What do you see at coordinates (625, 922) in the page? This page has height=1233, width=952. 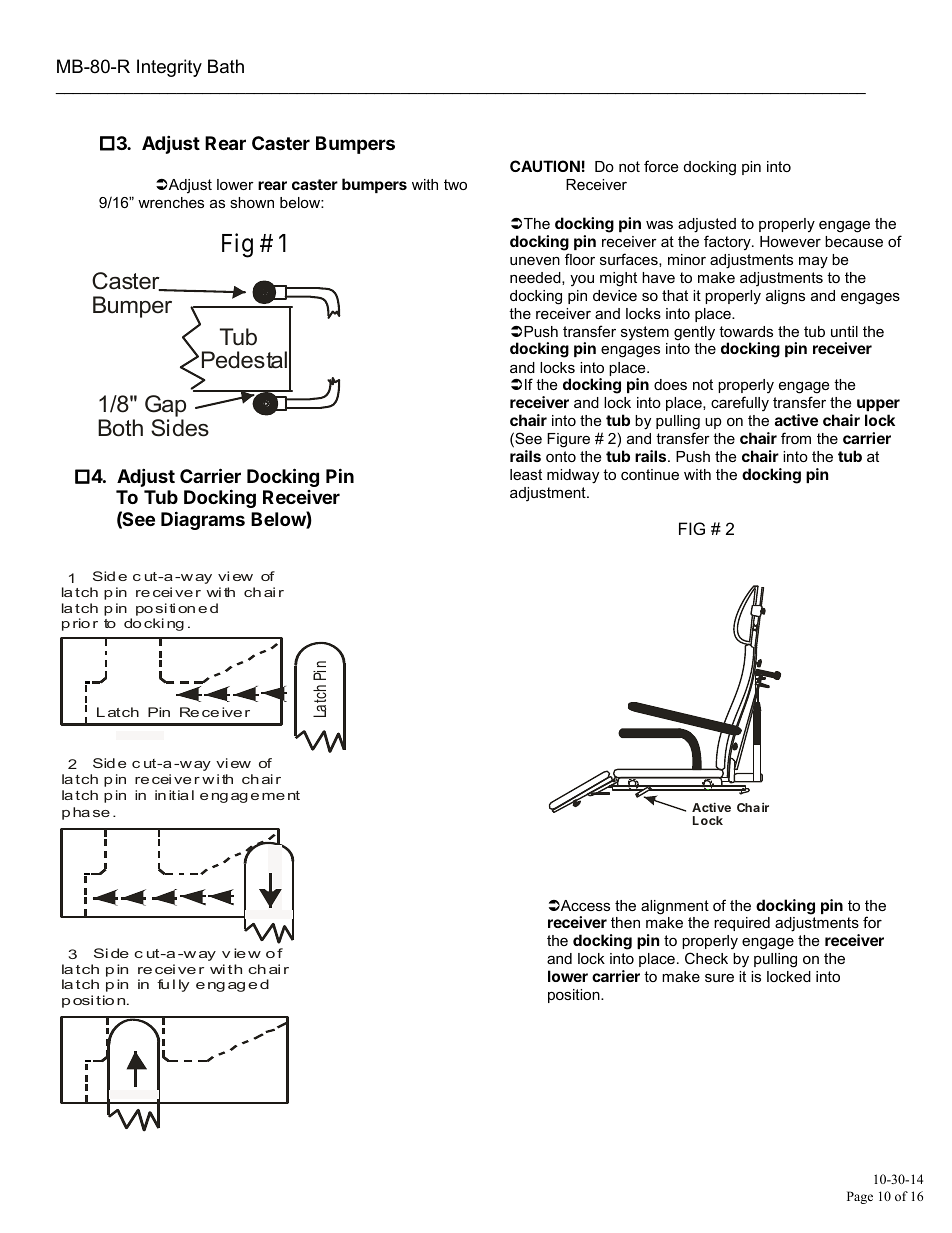 I see `then` at bounding box center [625, 922].
